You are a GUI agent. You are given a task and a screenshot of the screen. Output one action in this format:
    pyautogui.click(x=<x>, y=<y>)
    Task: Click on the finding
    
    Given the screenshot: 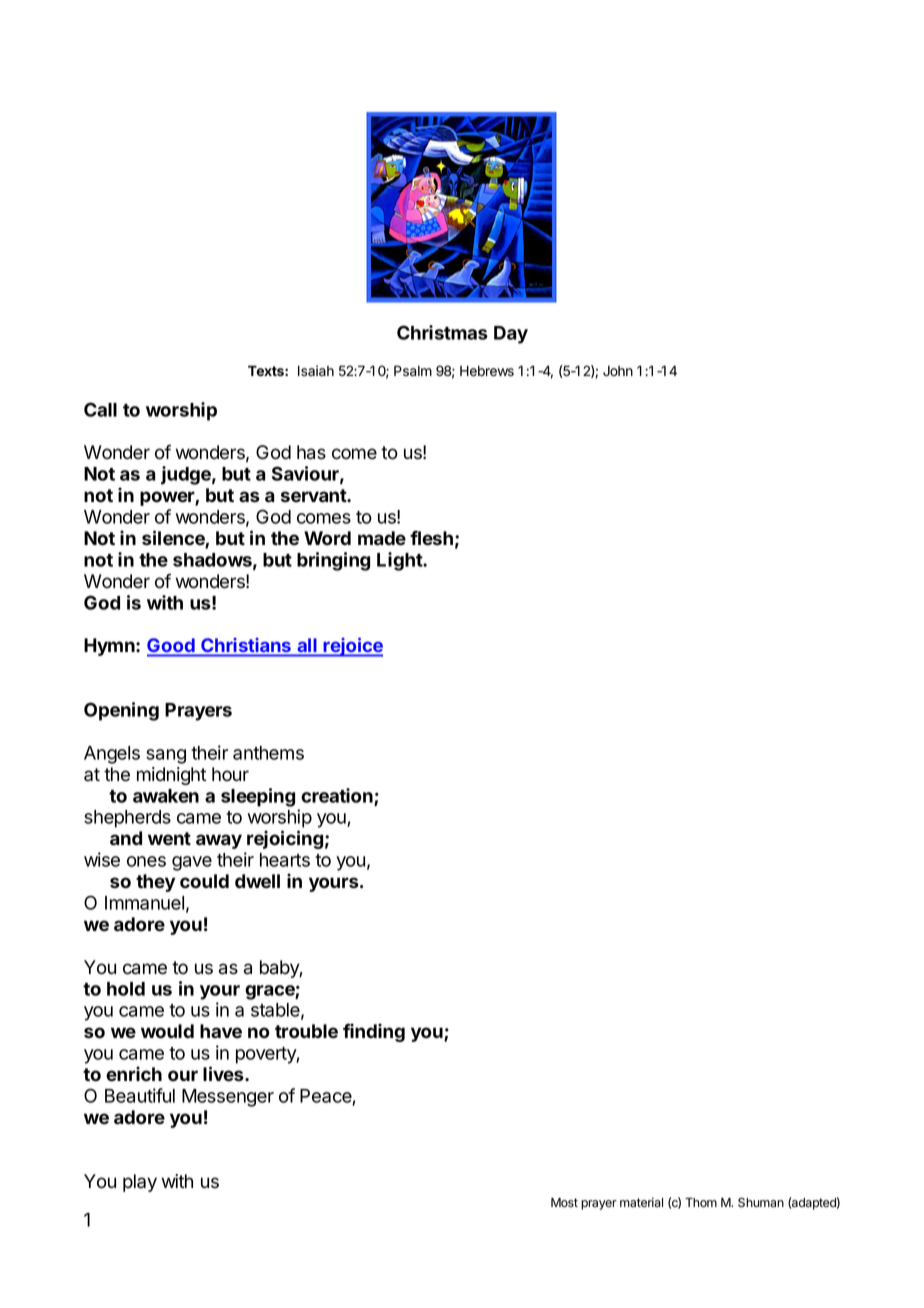 What is the action you would take?
    pyautogui.click(x=374, y=1032)
